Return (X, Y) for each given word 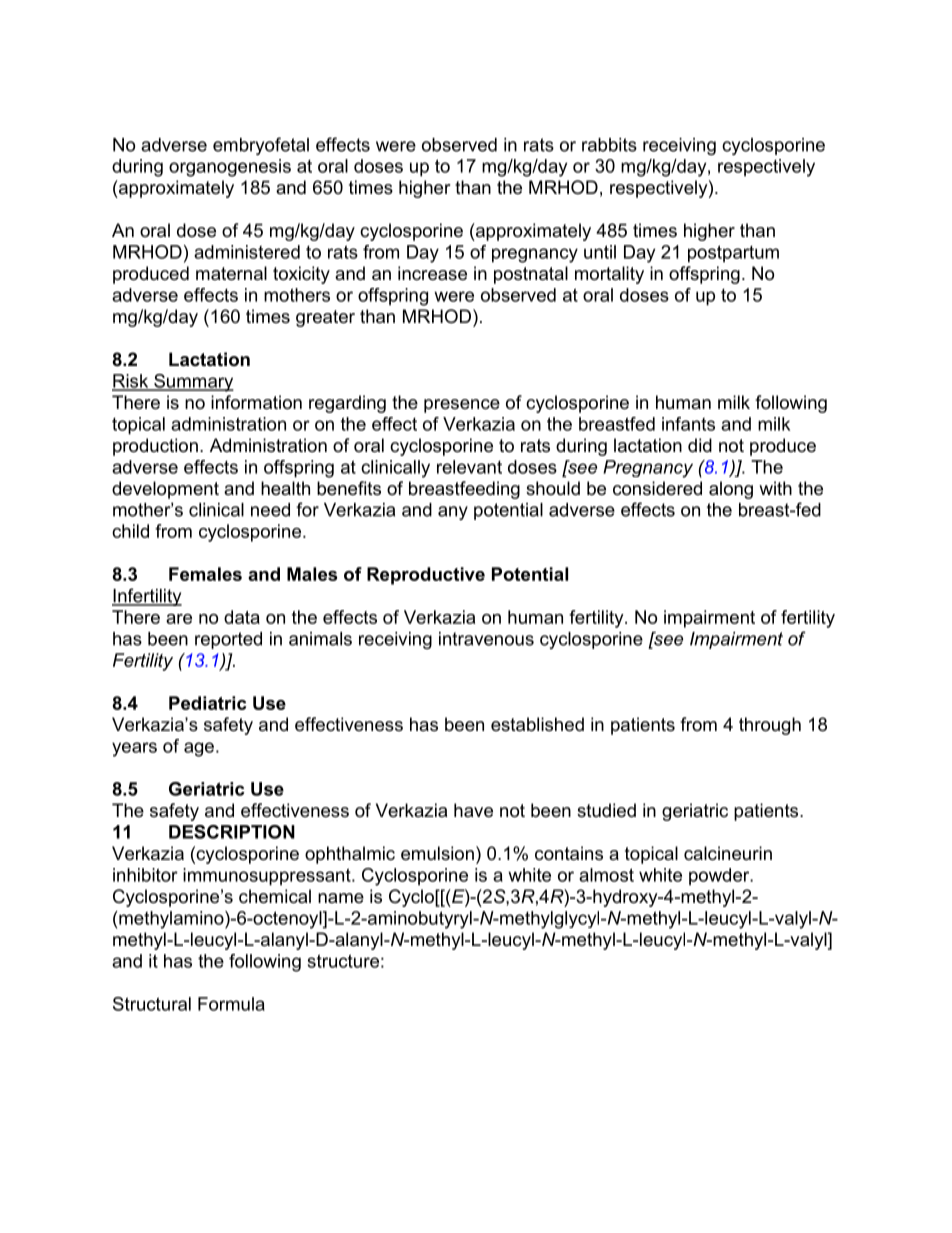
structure (343, 961)
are (179, 619)
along (731, 490)
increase (432, 273)
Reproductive (426, 576)
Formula (231, 1004)
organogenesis (230, 168)
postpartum (733, 254)
